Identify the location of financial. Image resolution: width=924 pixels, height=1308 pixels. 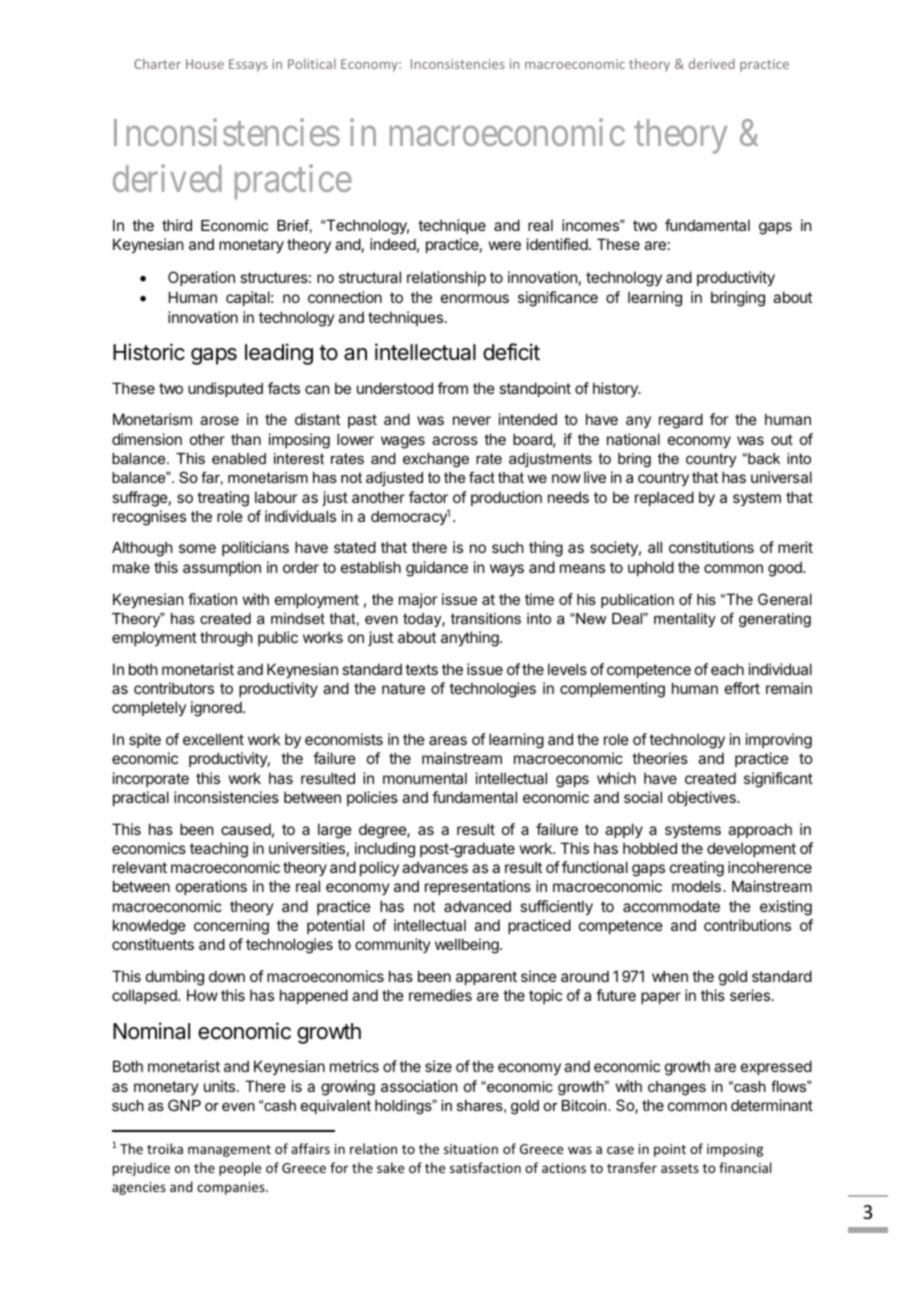
(745, 1167).
